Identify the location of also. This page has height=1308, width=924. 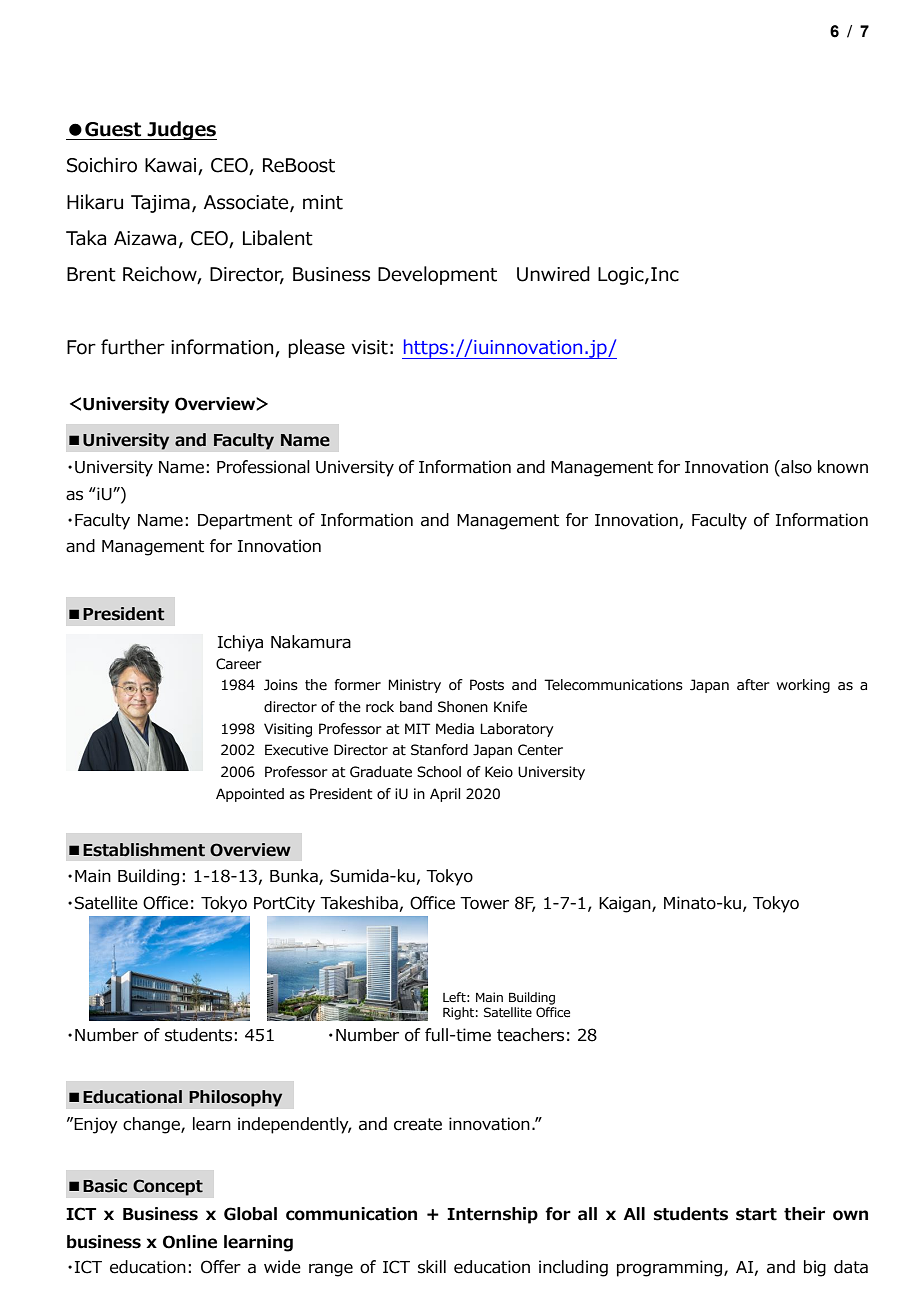
(795, 468).
